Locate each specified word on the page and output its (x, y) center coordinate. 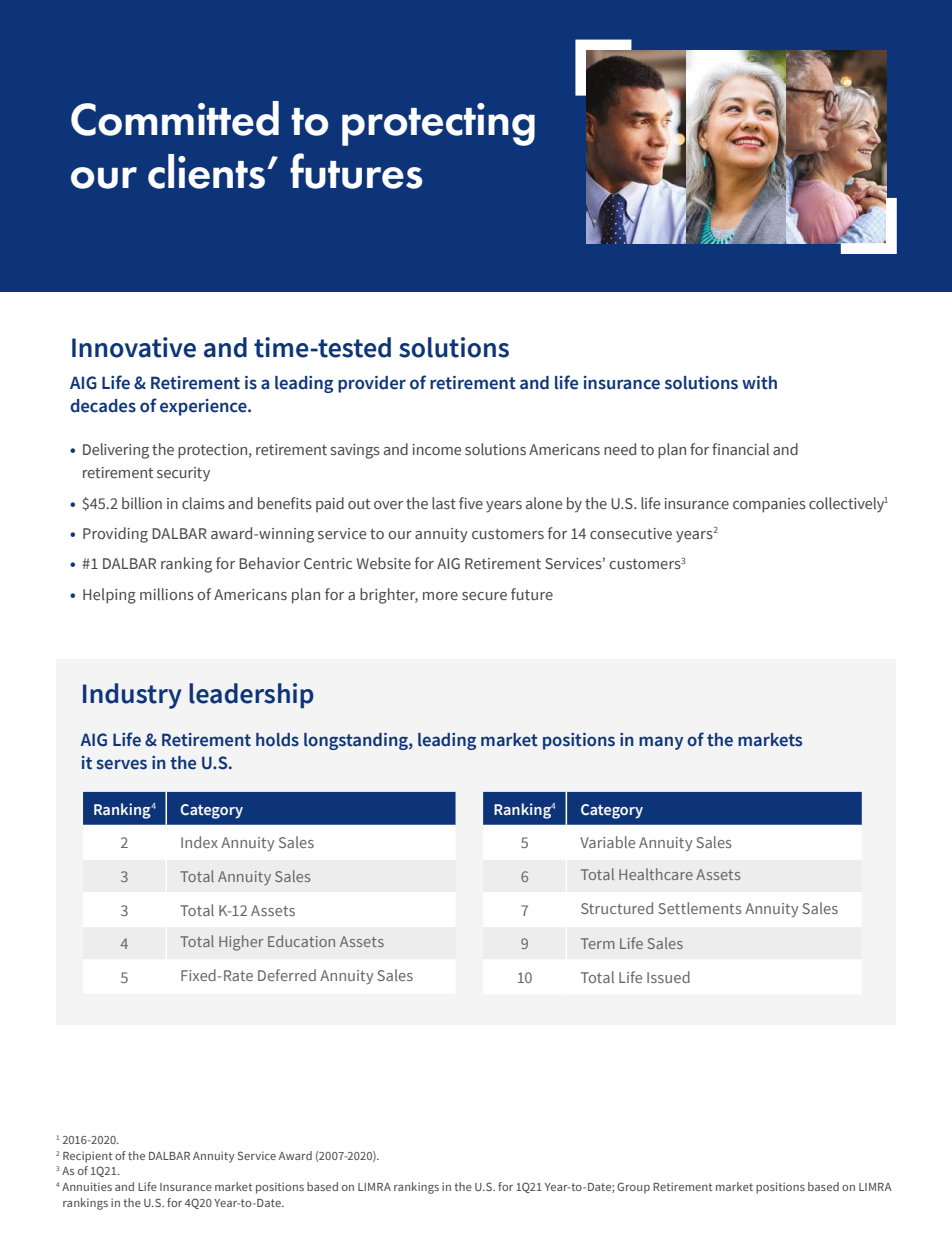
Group (633, 1188)
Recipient (87, 1157)
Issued (668, 977)
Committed (175, 118)
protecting (438, 124)
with (759, 383)
